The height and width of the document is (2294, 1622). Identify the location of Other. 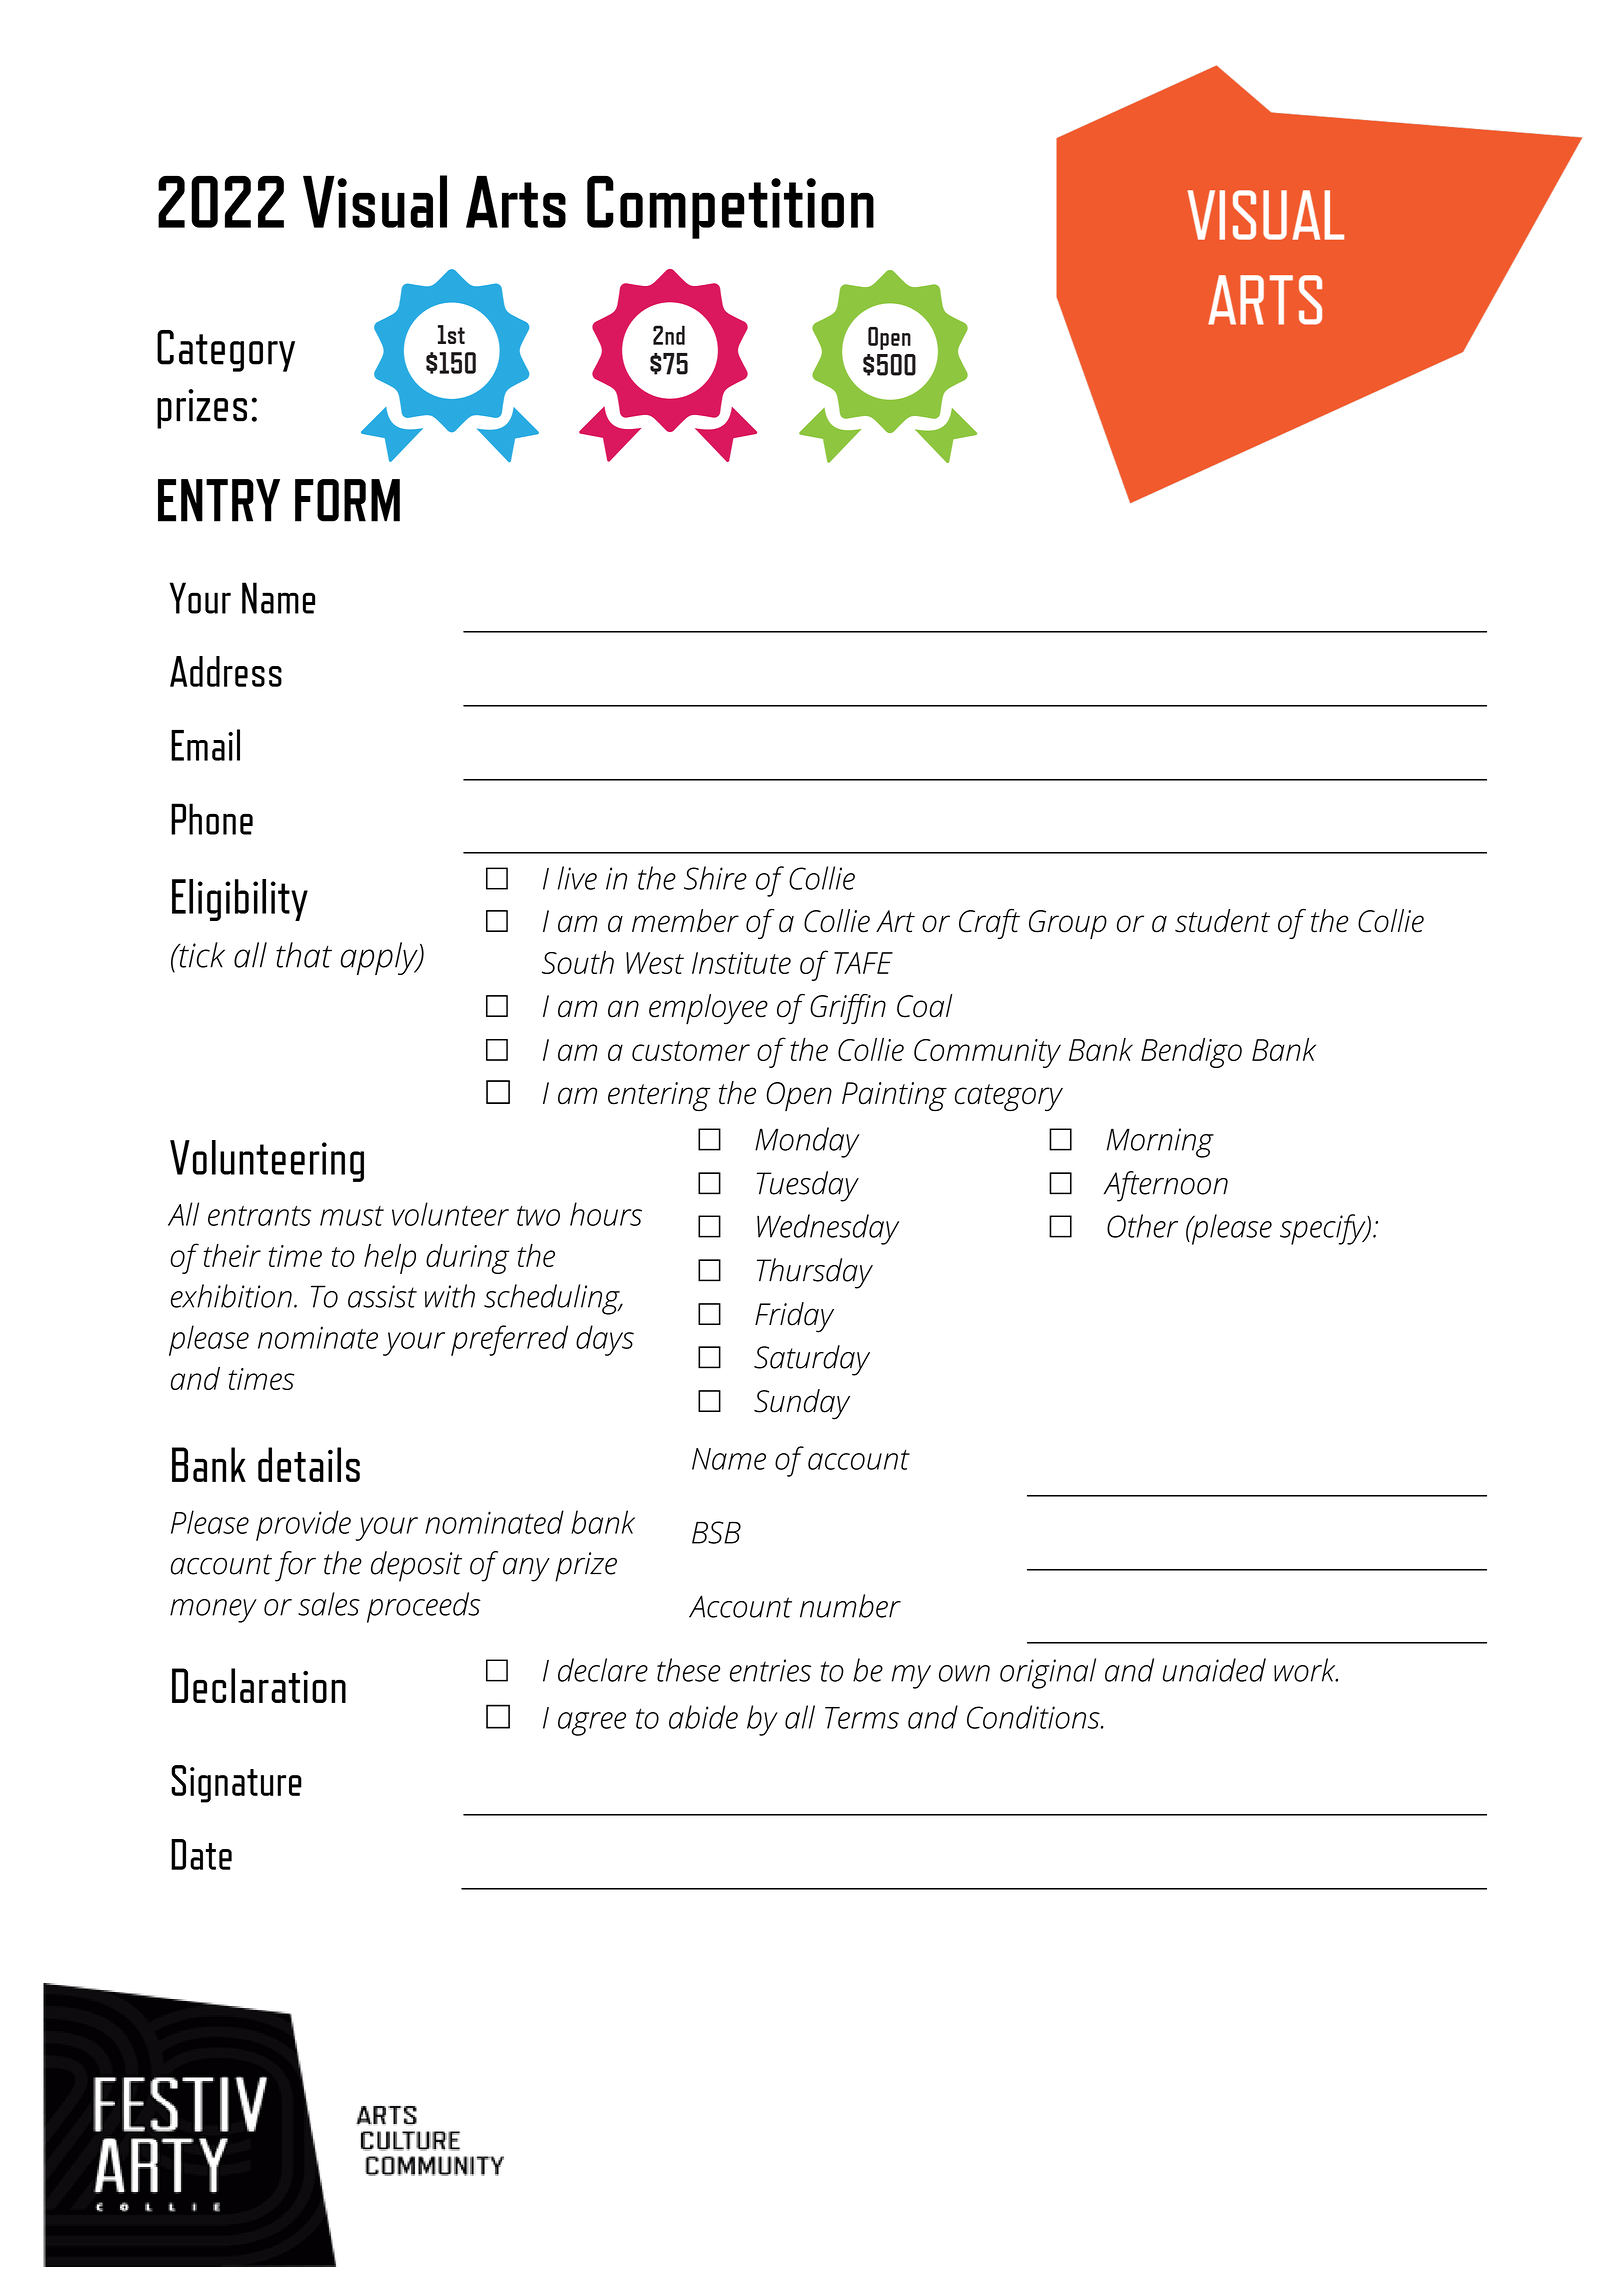
(1142, 1226).
